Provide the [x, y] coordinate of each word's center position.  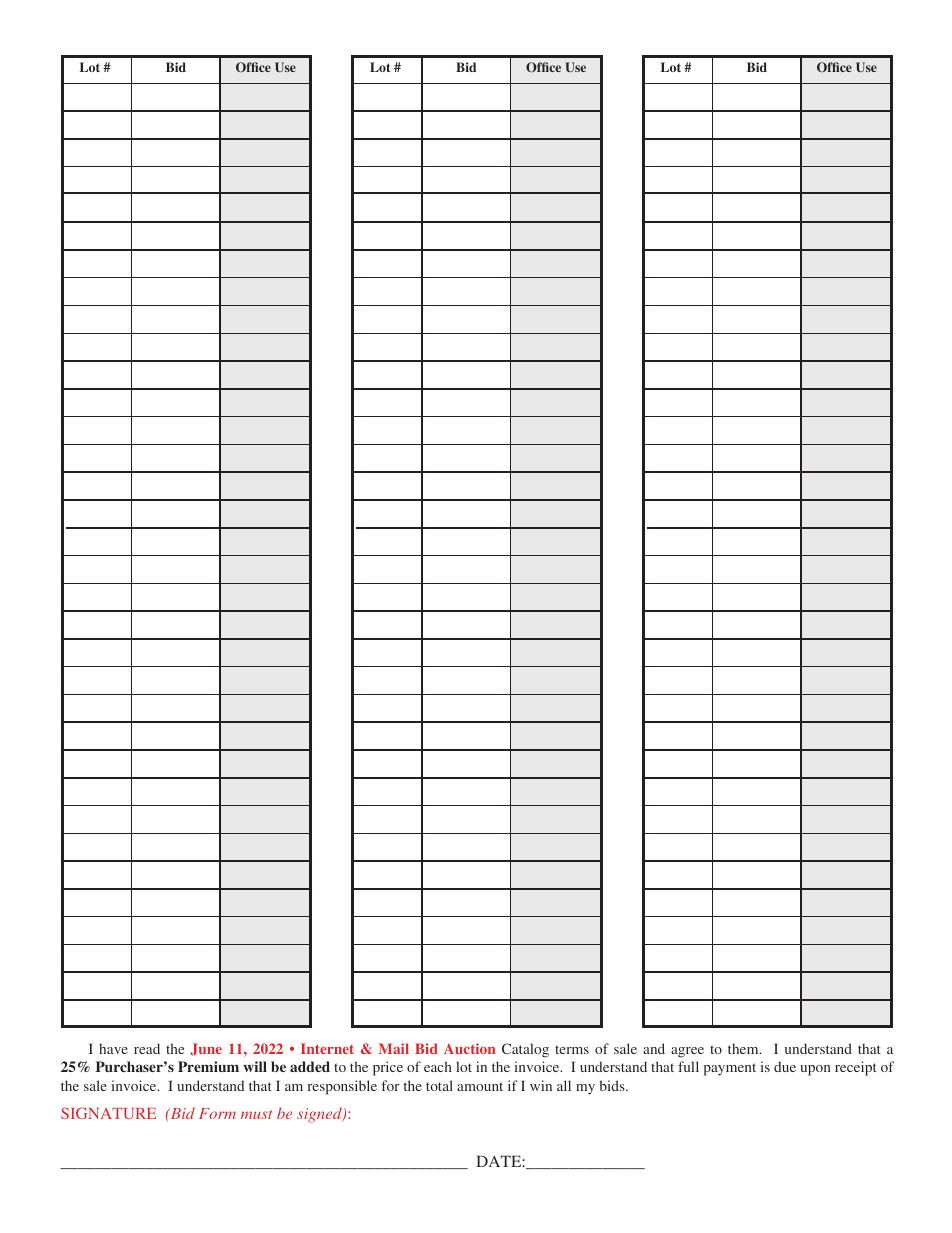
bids [613, 1085]
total [439, 1085]
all [564, 1085]
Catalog [525, 1050]
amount [480, 1086]
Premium [208, 1066]
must [256, 1114]
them [744, 1048]
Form [217, 1113]
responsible [342, 1087]
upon [815, 1070]
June [206, 1049]
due [785, 1066]
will [255, 1066]
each [438, 1066]
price [388, 1068]
